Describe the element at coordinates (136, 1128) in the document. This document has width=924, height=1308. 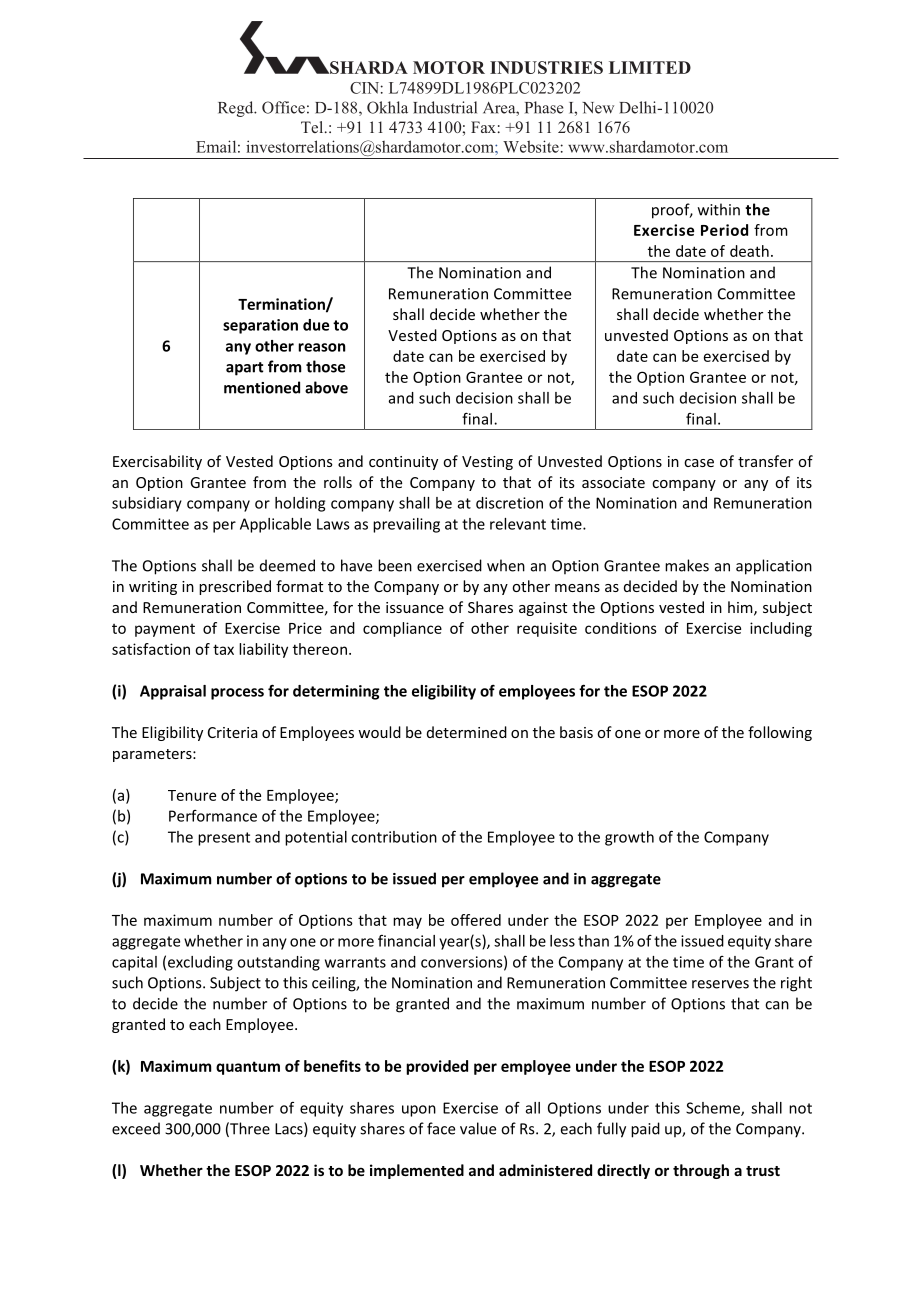
I see `exceed` at that location.
